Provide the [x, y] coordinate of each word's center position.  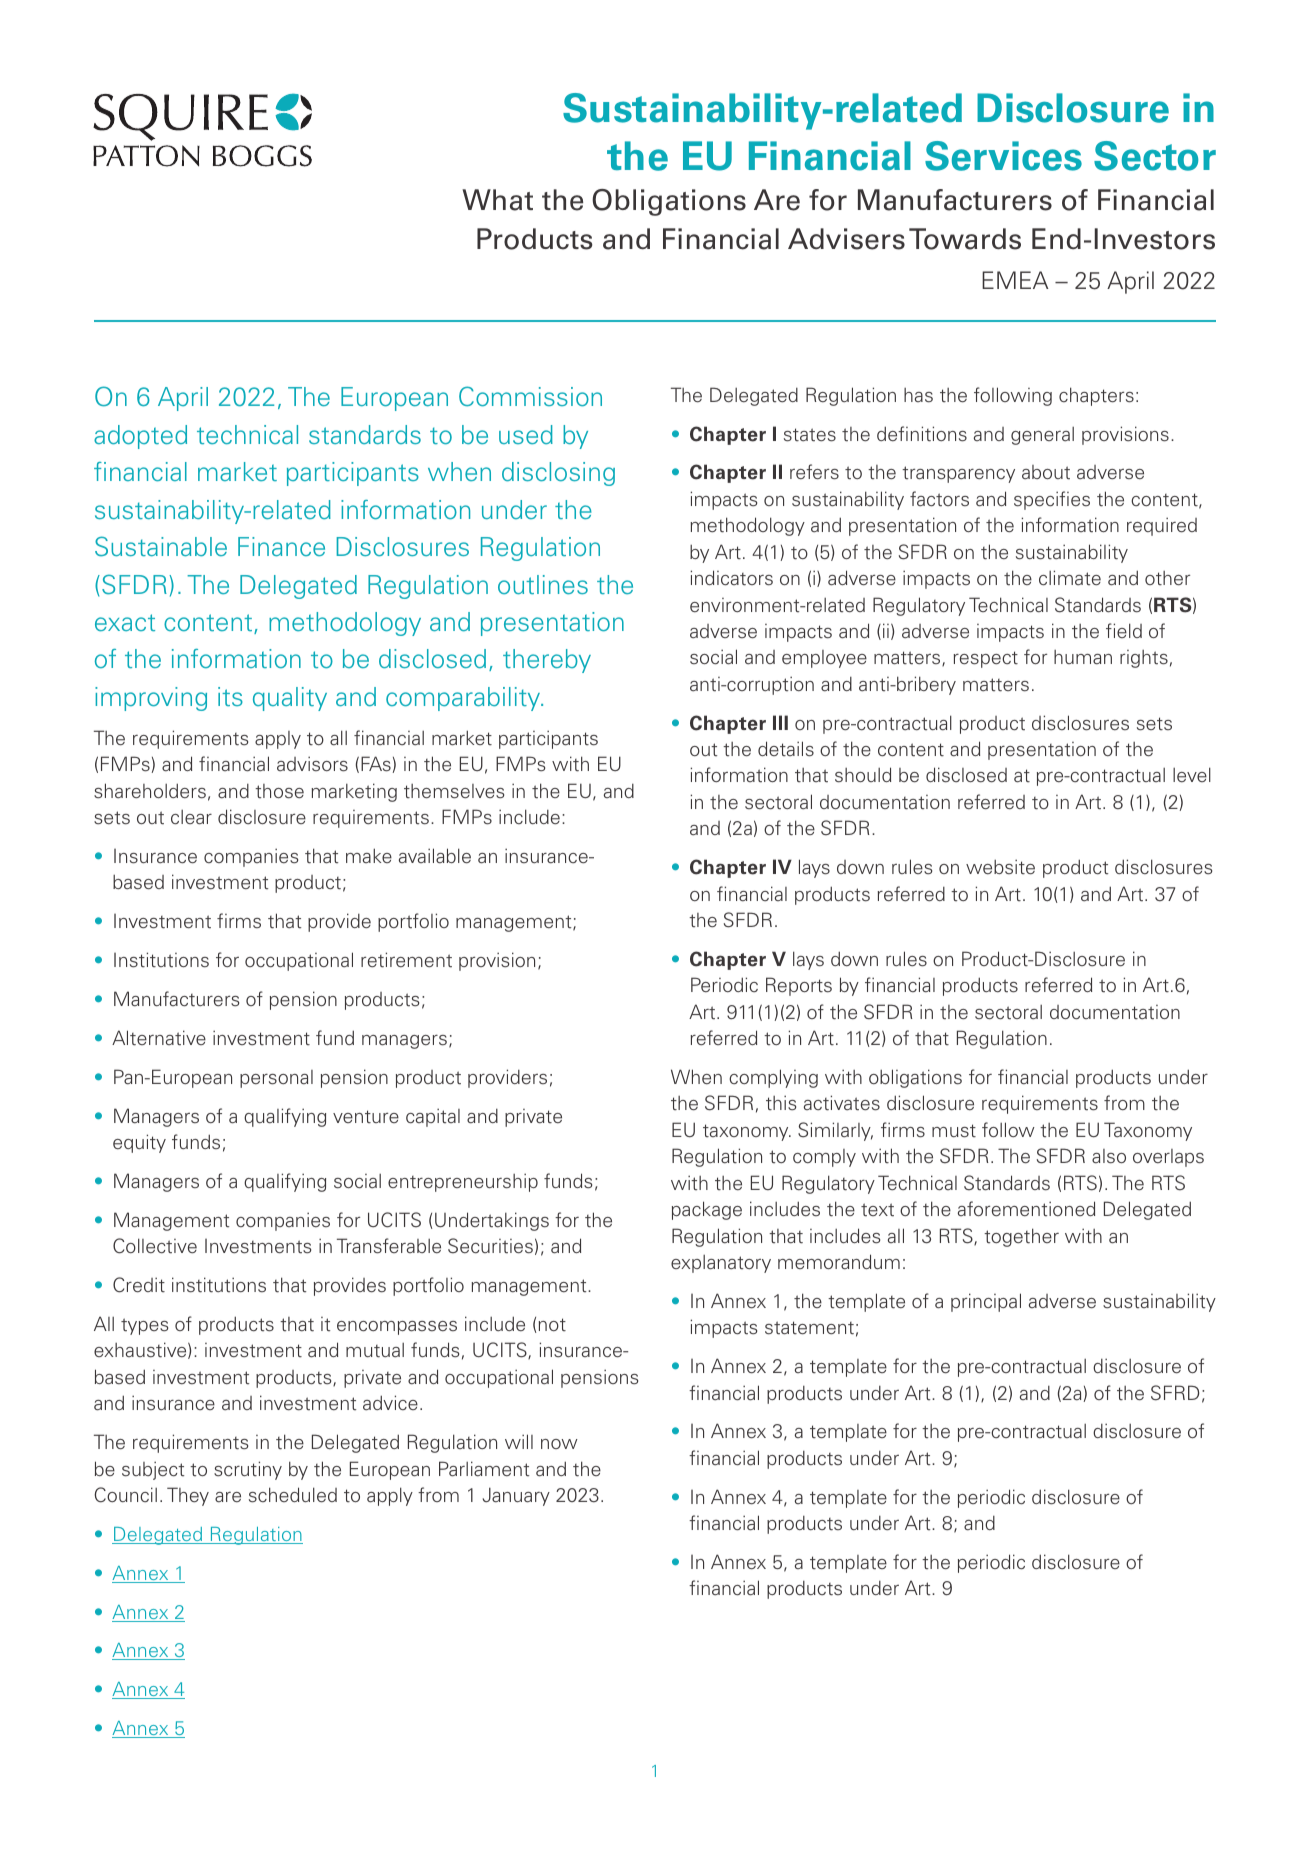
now [559, 1444]
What [497, 200]
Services [1003, 156]
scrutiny [248, 1470]
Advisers [846, 239]
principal [986, 1302]
